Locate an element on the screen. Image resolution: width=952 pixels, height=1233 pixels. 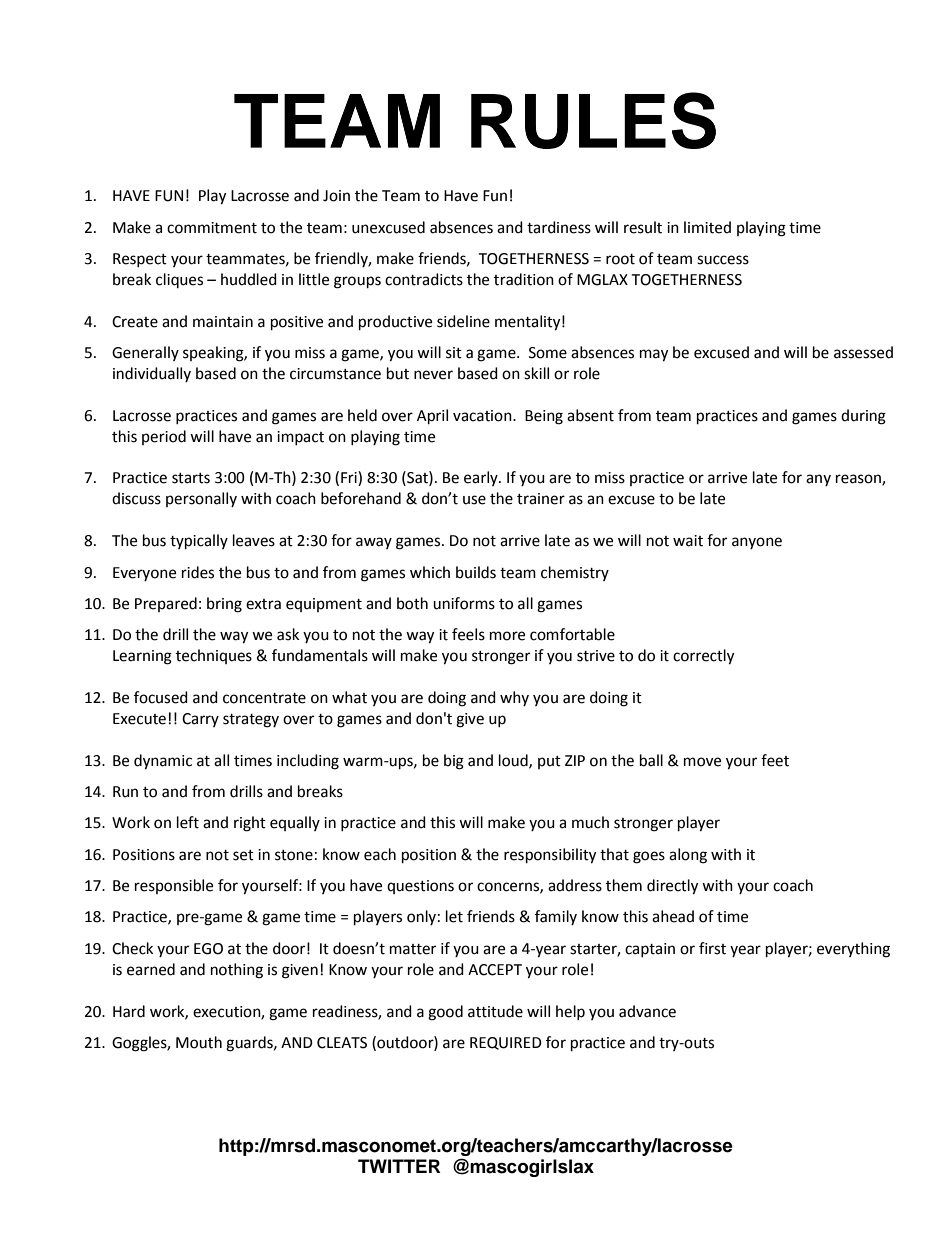
RULES is located at coordinates (593, 120).
